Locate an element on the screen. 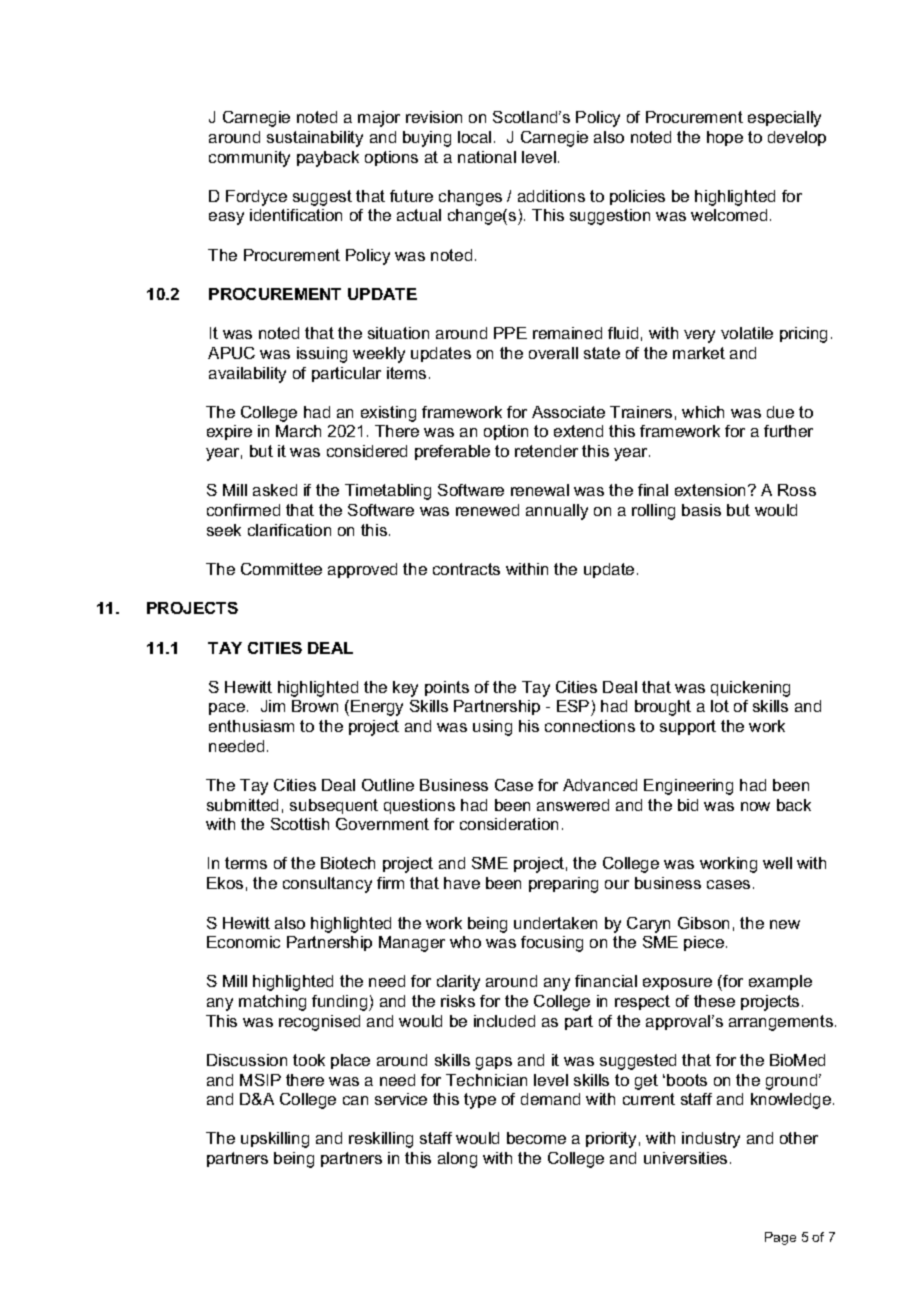 The image size is (924, 1307). sustainability is located at coordinates (315, 139).
